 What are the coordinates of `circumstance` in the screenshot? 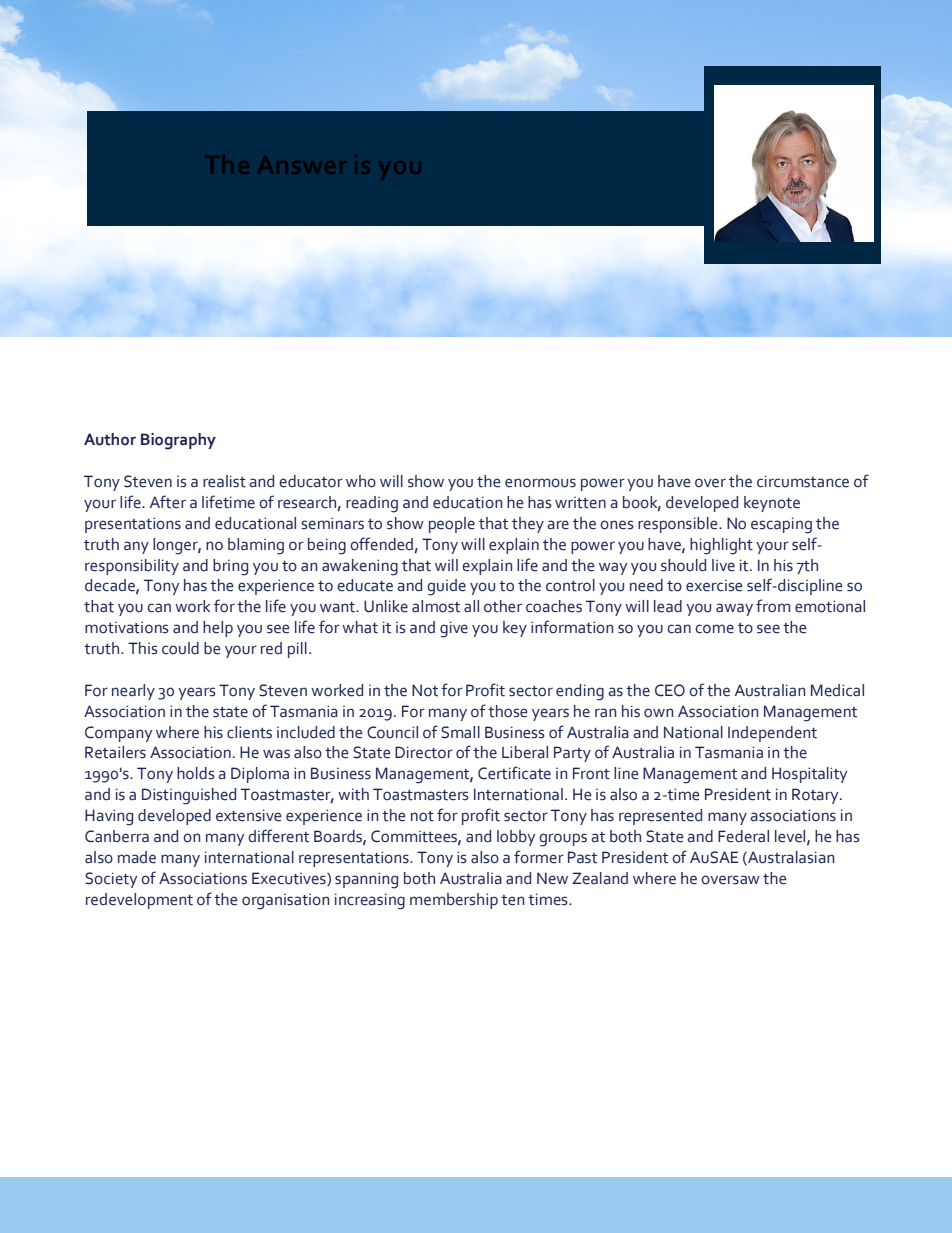 It's located at (803, 481).
